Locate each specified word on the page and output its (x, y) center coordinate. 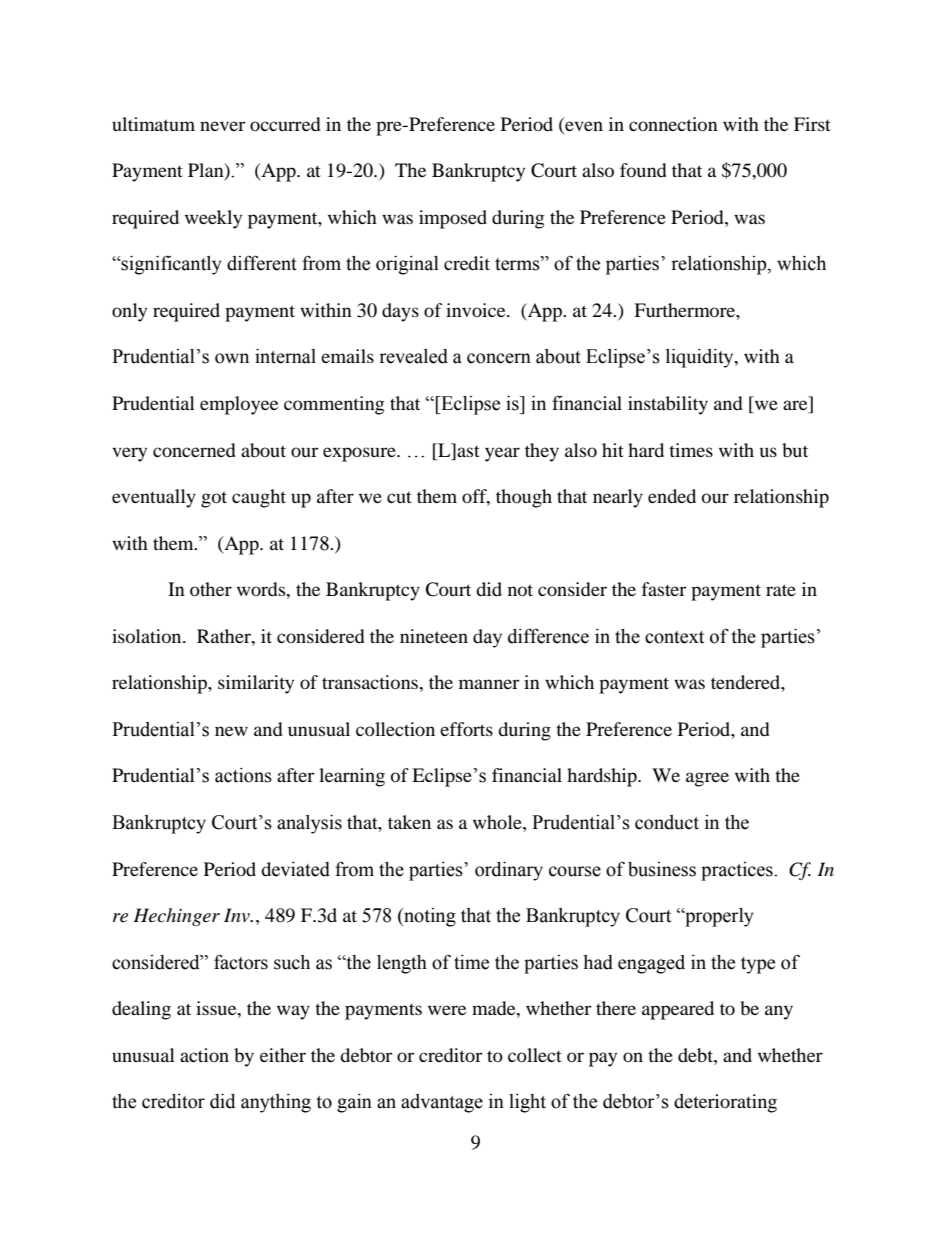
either (283, 1055)
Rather (225, 636)
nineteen (434, 636)
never (222, 126)
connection (673, 124)
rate (781, 590)
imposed (453, 219)
